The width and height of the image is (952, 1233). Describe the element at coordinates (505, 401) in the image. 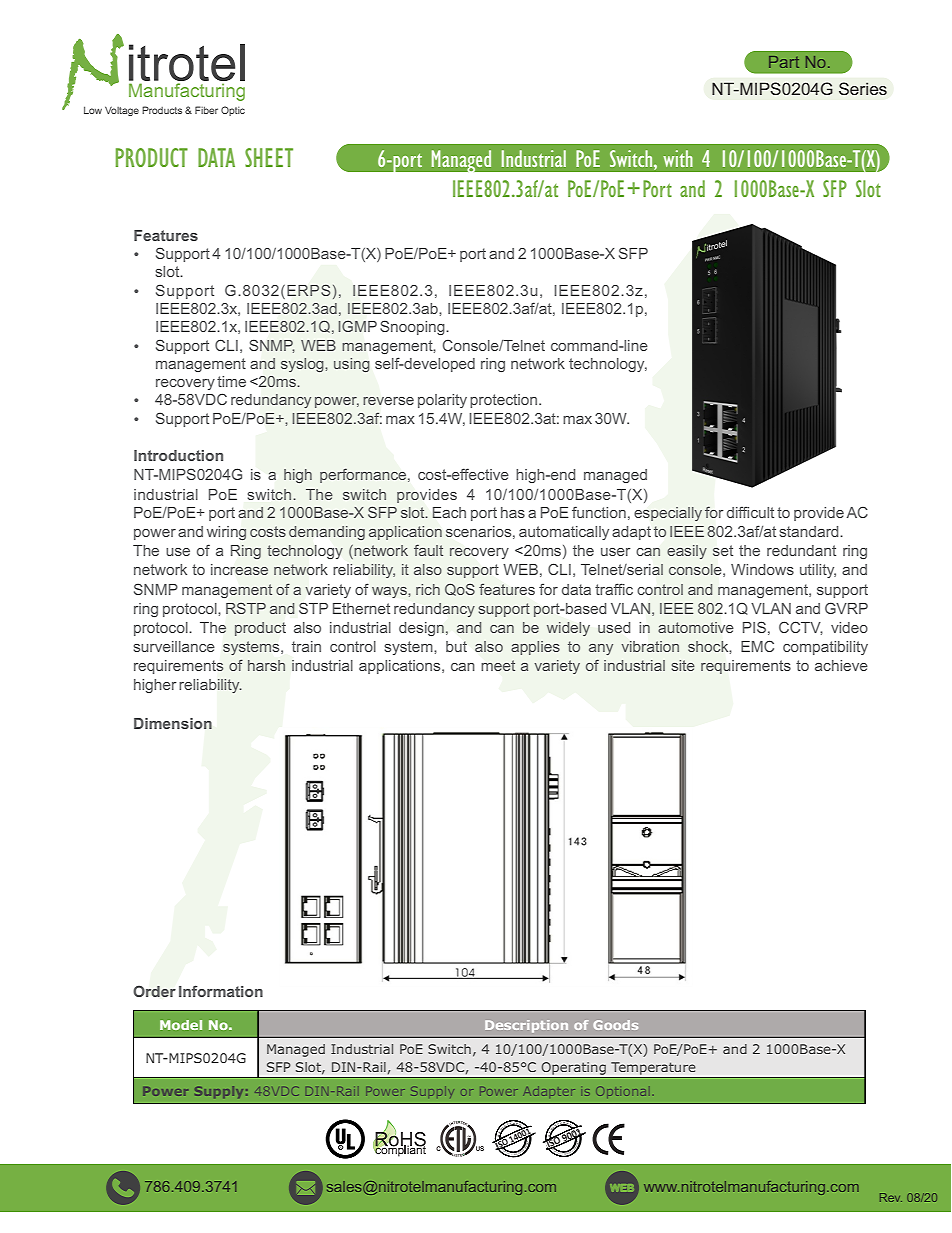

I see `protection` at that location.
